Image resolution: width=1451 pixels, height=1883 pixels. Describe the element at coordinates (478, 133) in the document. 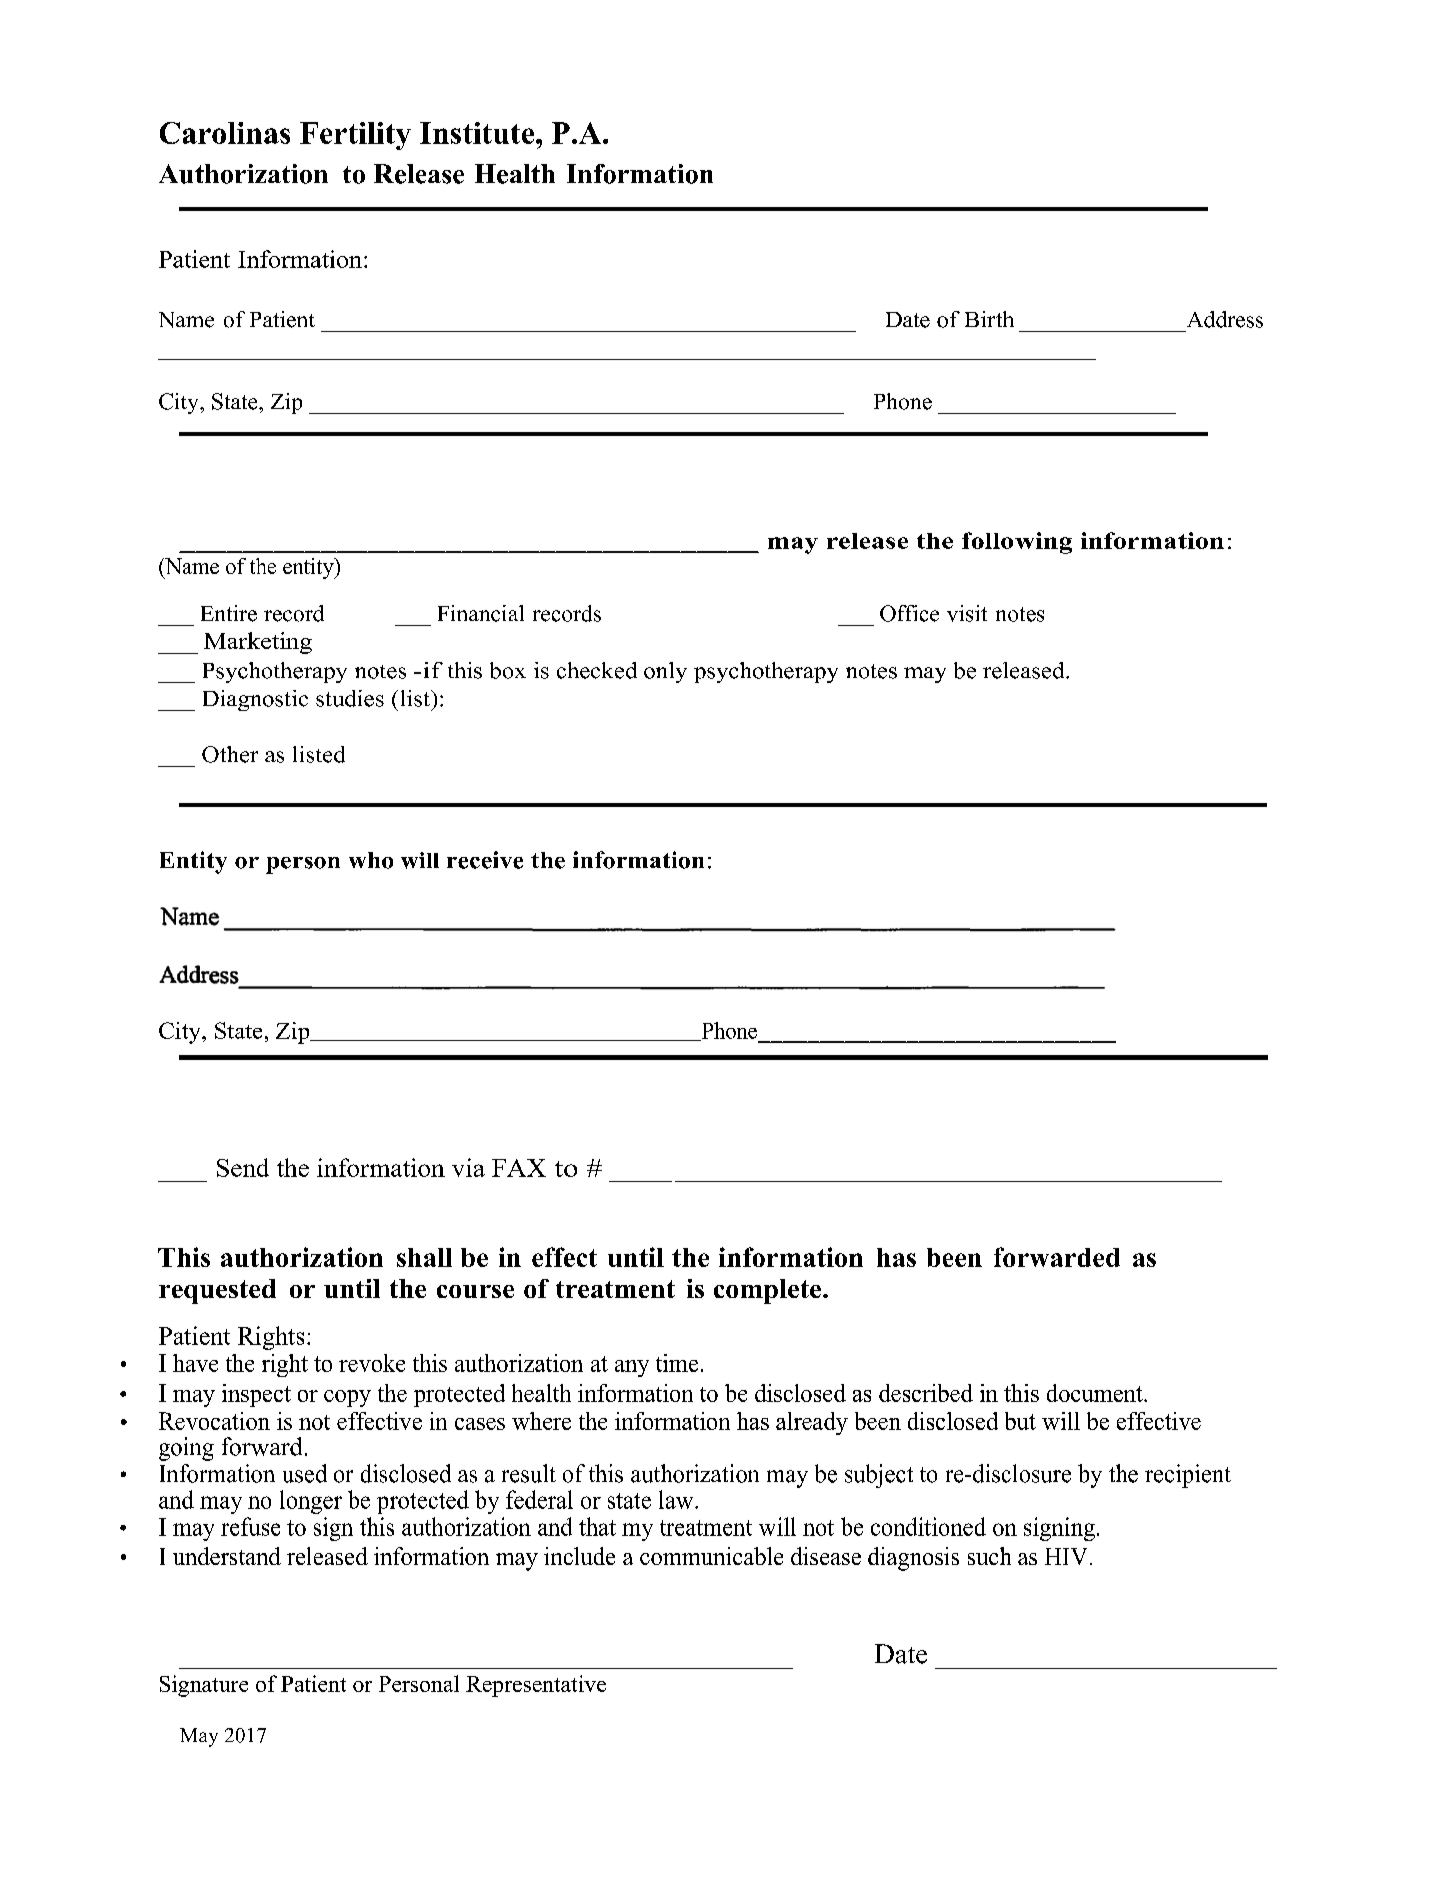

I see `Institute` at that location.
